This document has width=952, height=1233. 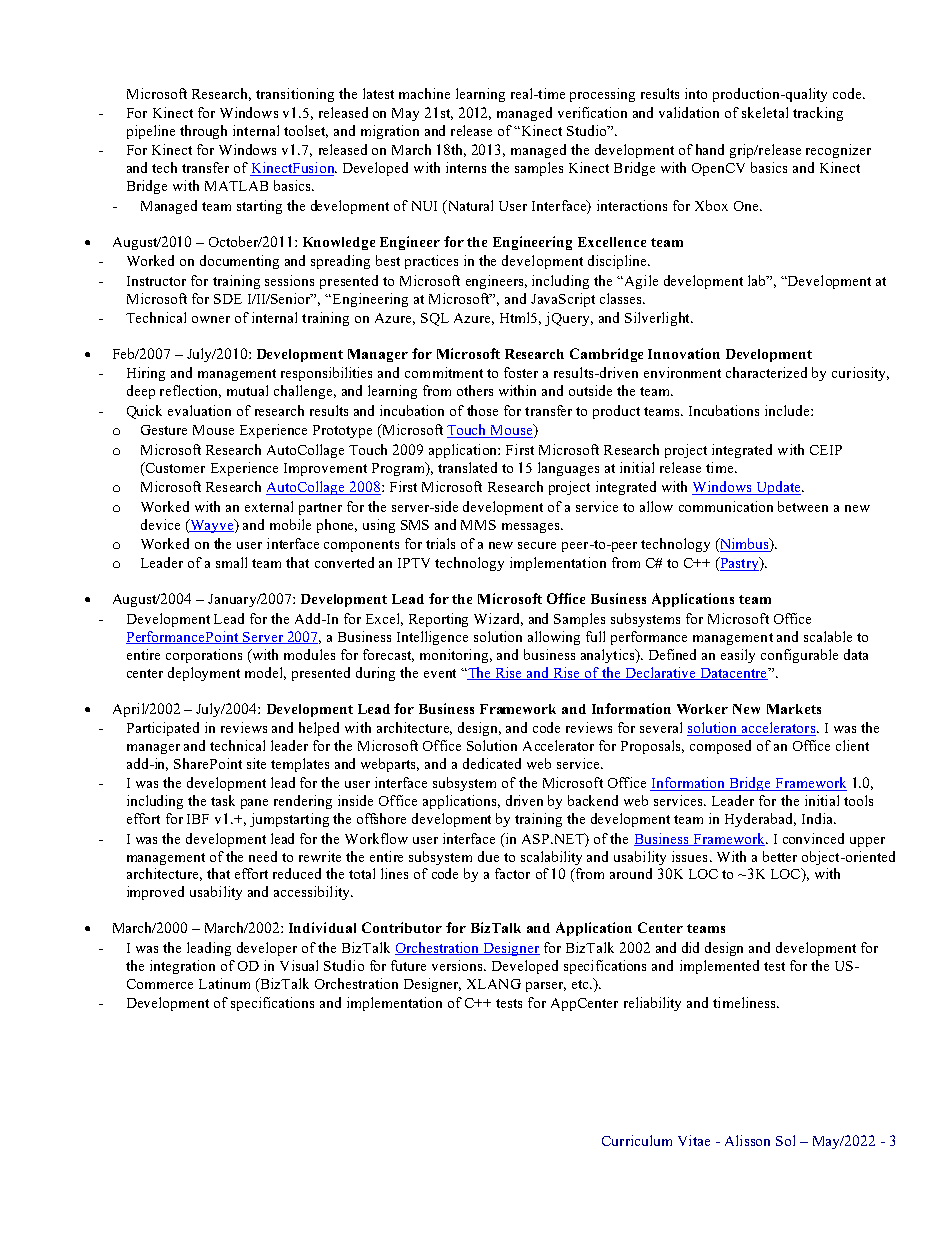 What do you see at coordinates (466, 167) in the document?
I see `interns` at bounding box center [466, 167].
